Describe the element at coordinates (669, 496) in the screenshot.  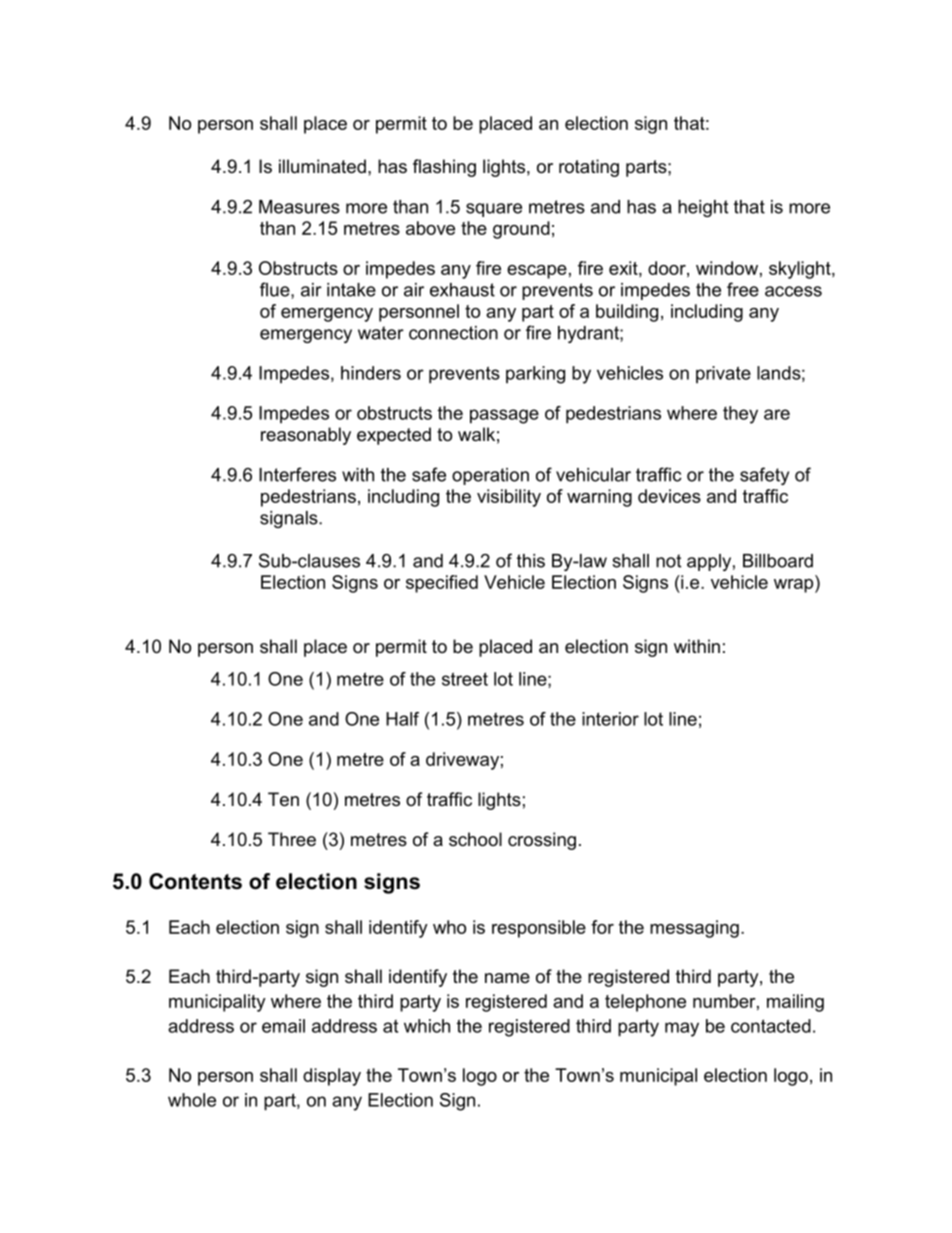
I see `devices` at that location.
